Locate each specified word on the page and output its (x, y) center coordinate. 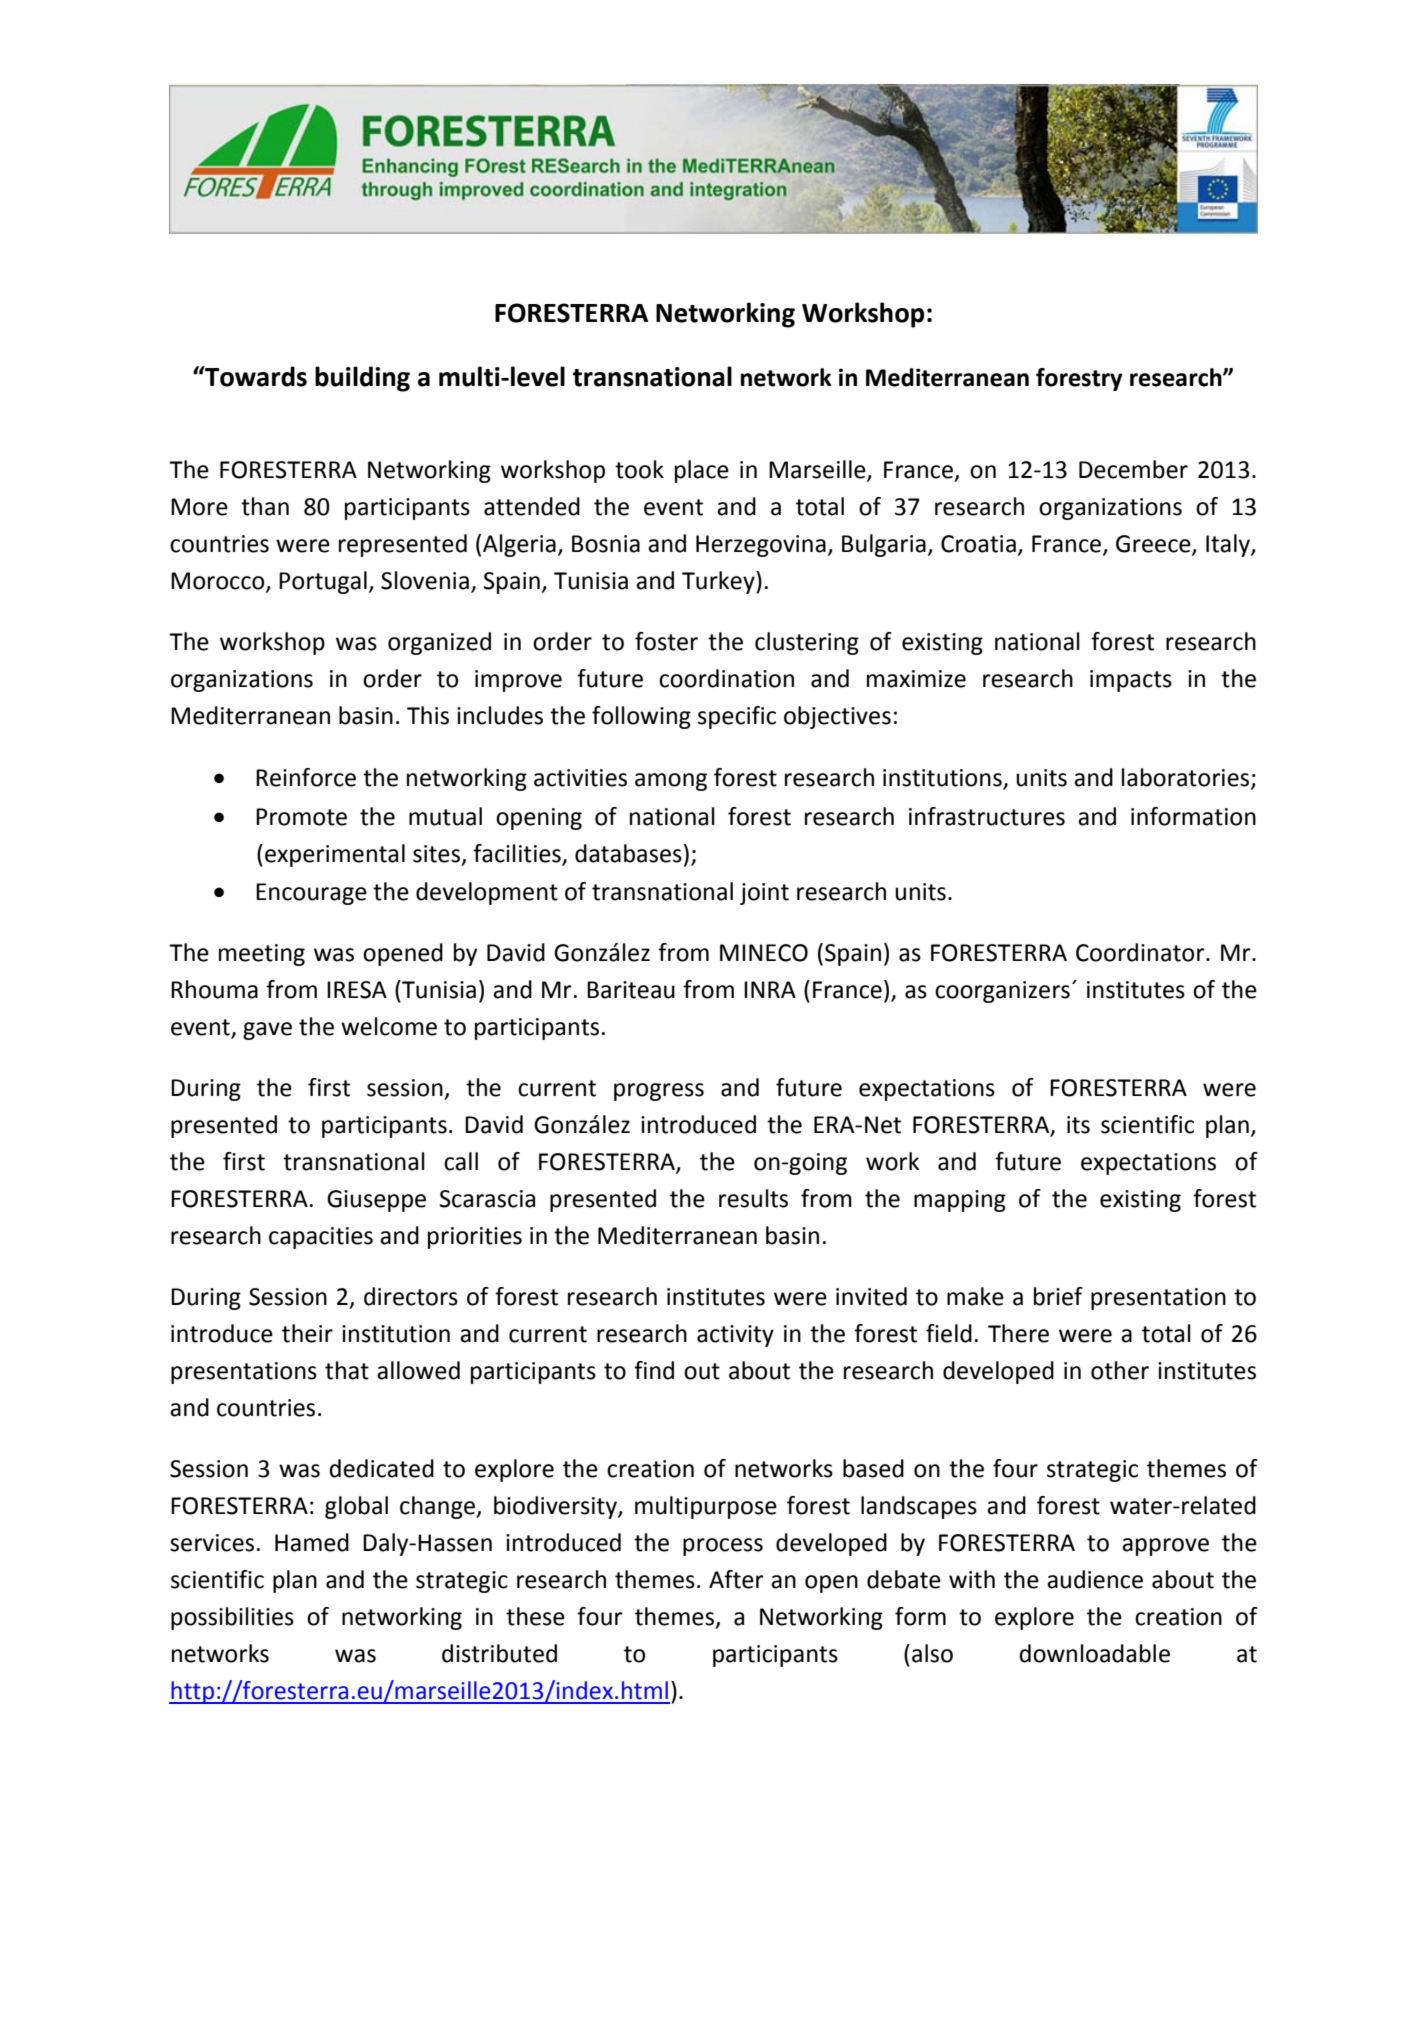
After (736, 1579)
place (702, 471)
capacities (321, 1238)
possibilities (232, 1618)
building (362, 379)
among (671, 782)
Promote (301, 817)
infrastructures (987, 816)
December (1133, 469)
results (753, 1198)
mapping (960, 1201)
